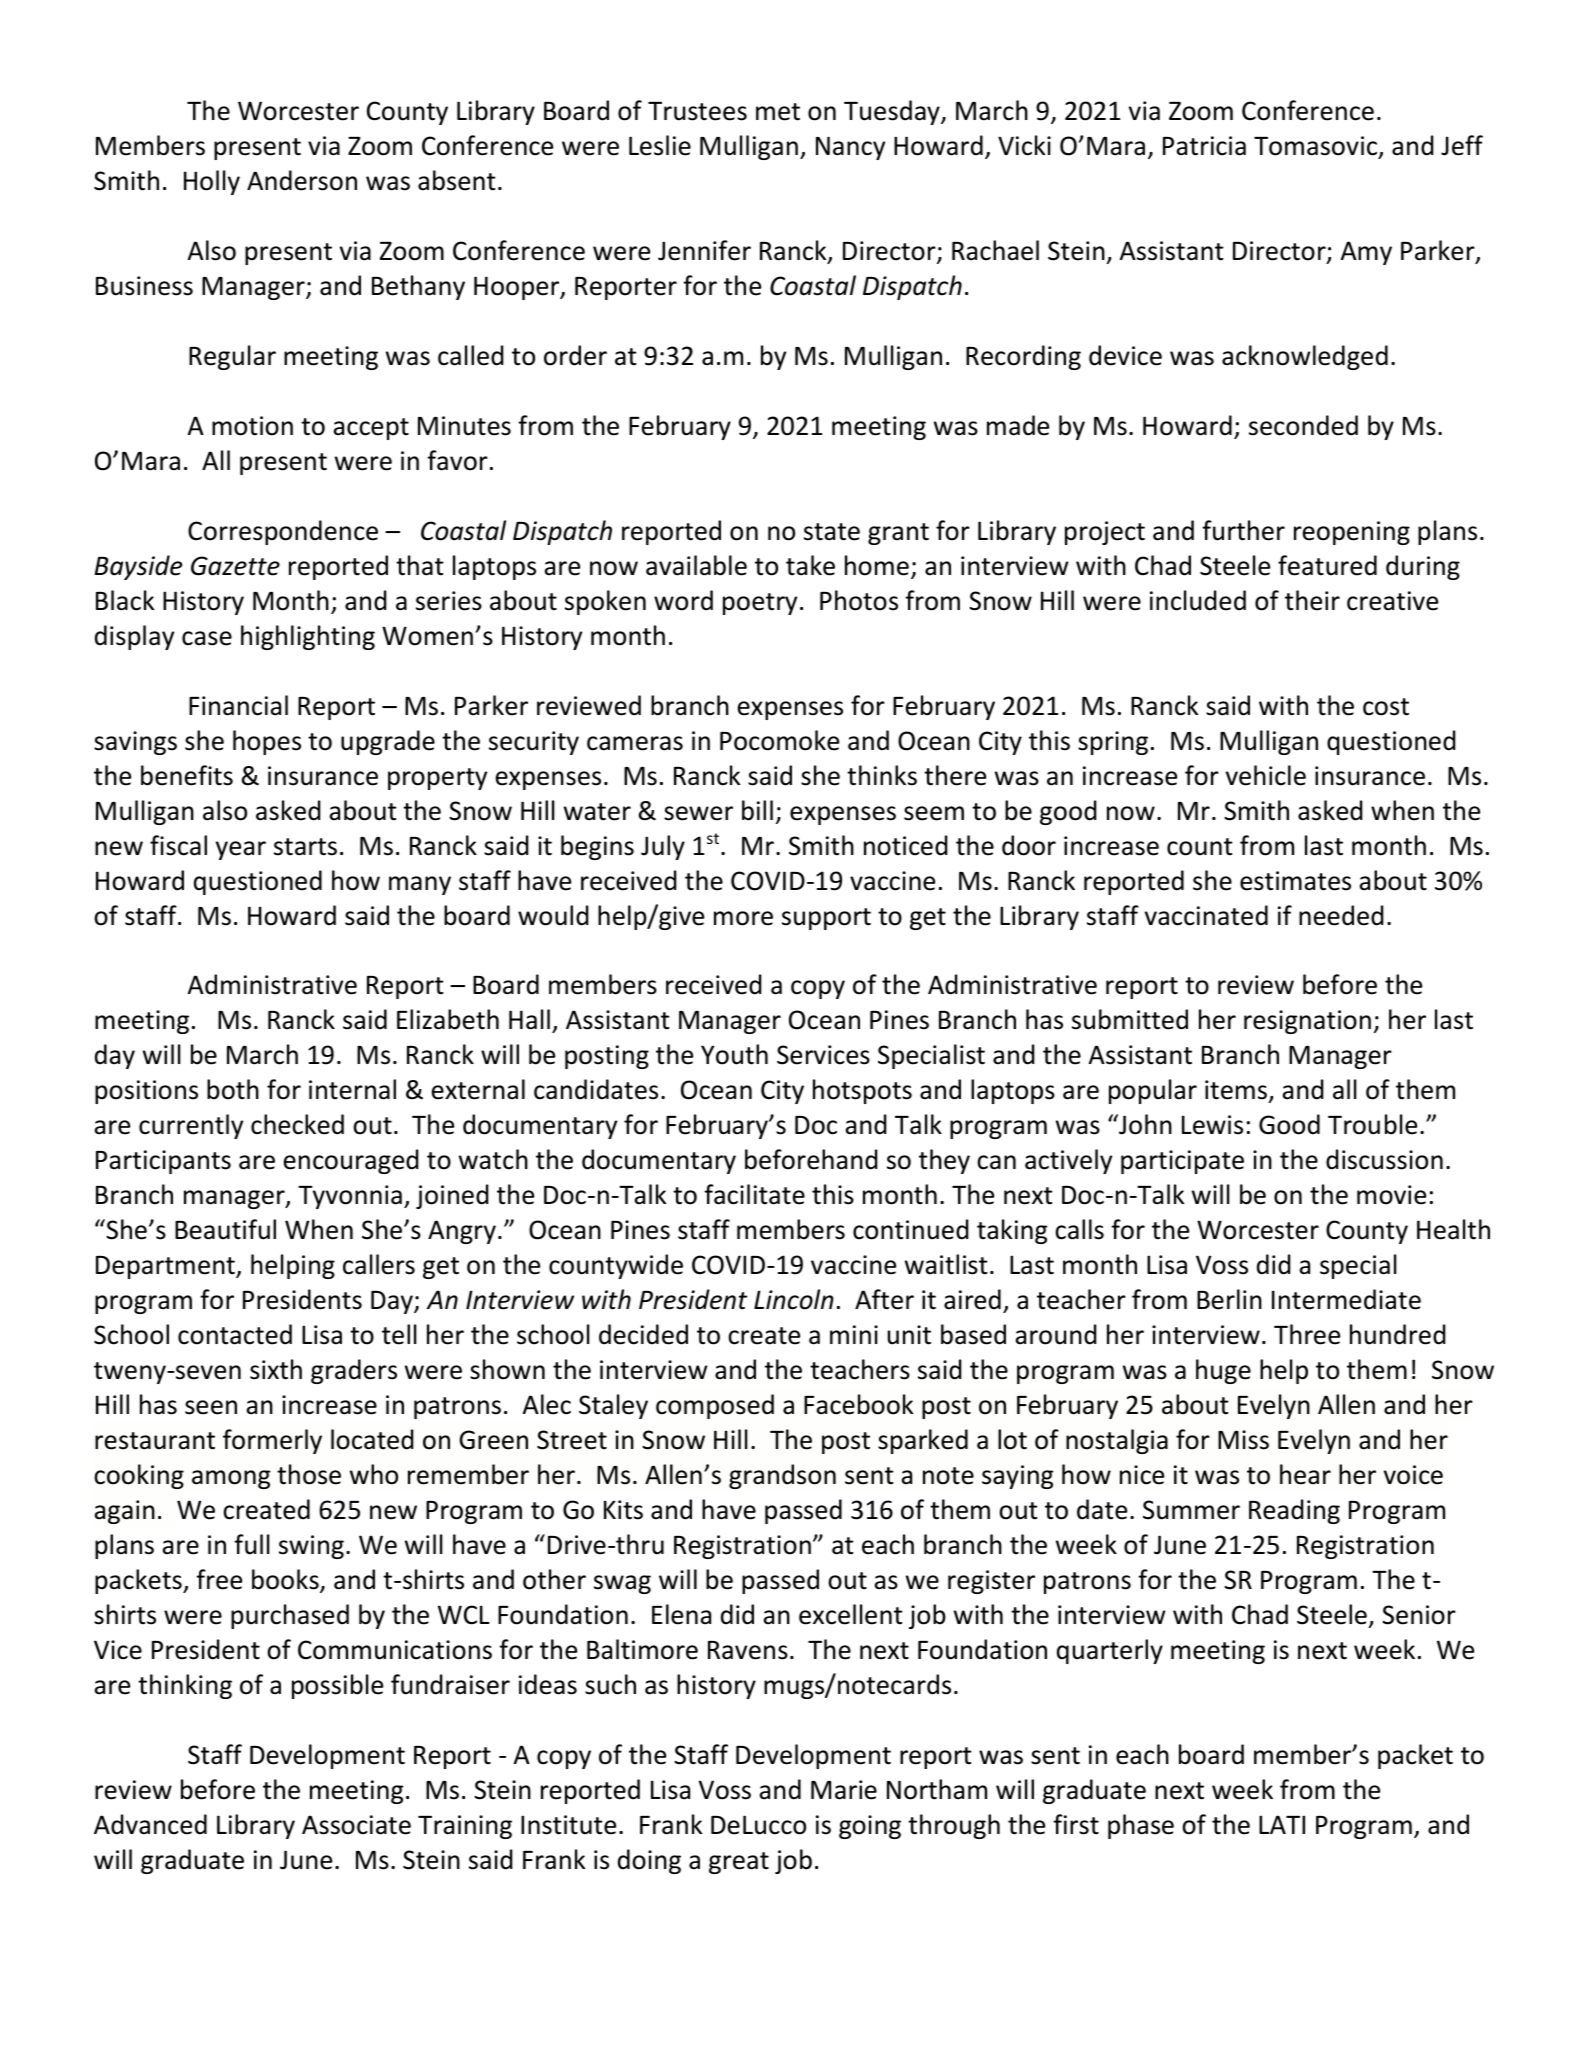  Describe the element at coordinates (1204, 146) in the screenshot. I see `Patricia` at that location.
